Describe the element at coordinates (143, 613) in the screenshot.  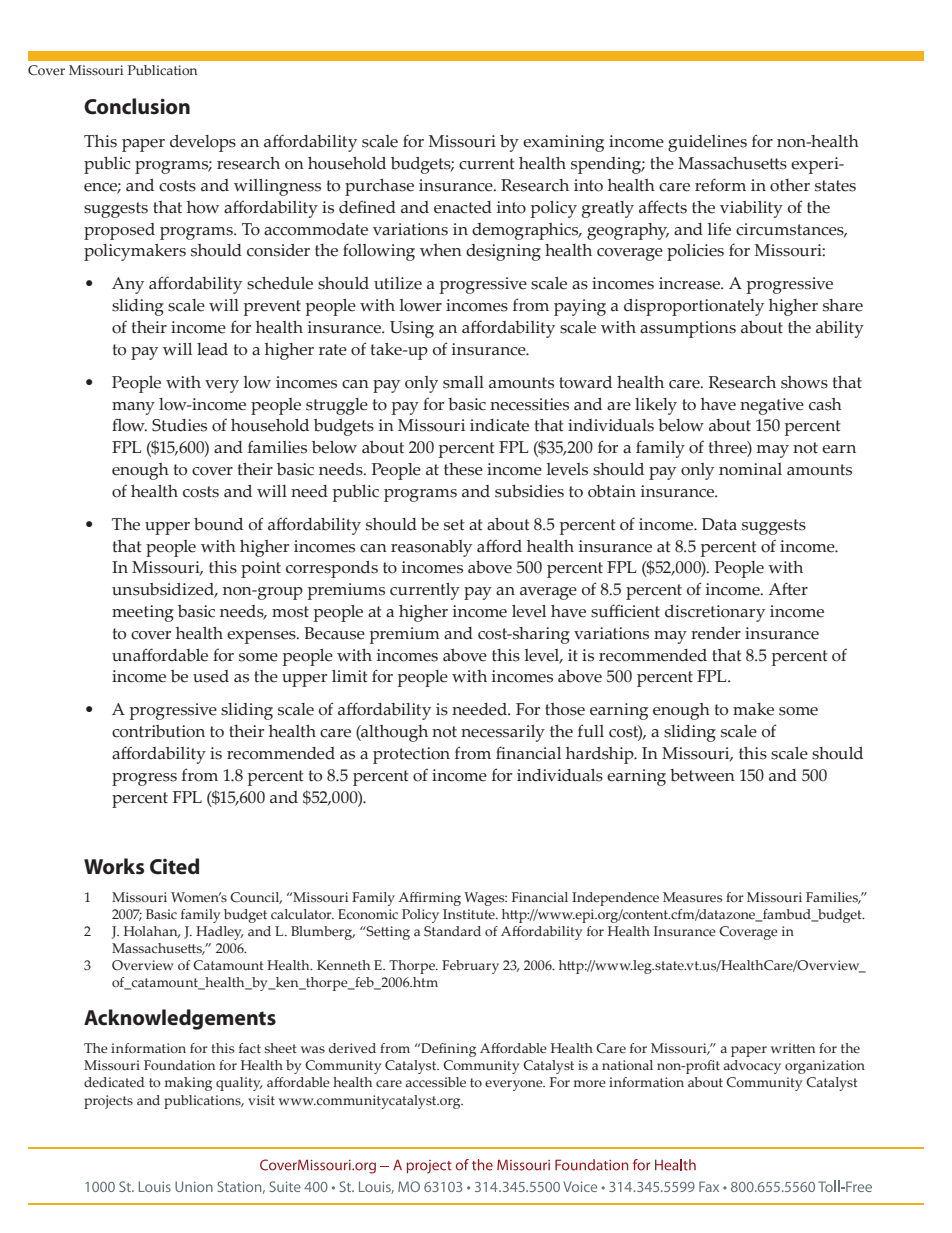
I see `meeting` at that location.
